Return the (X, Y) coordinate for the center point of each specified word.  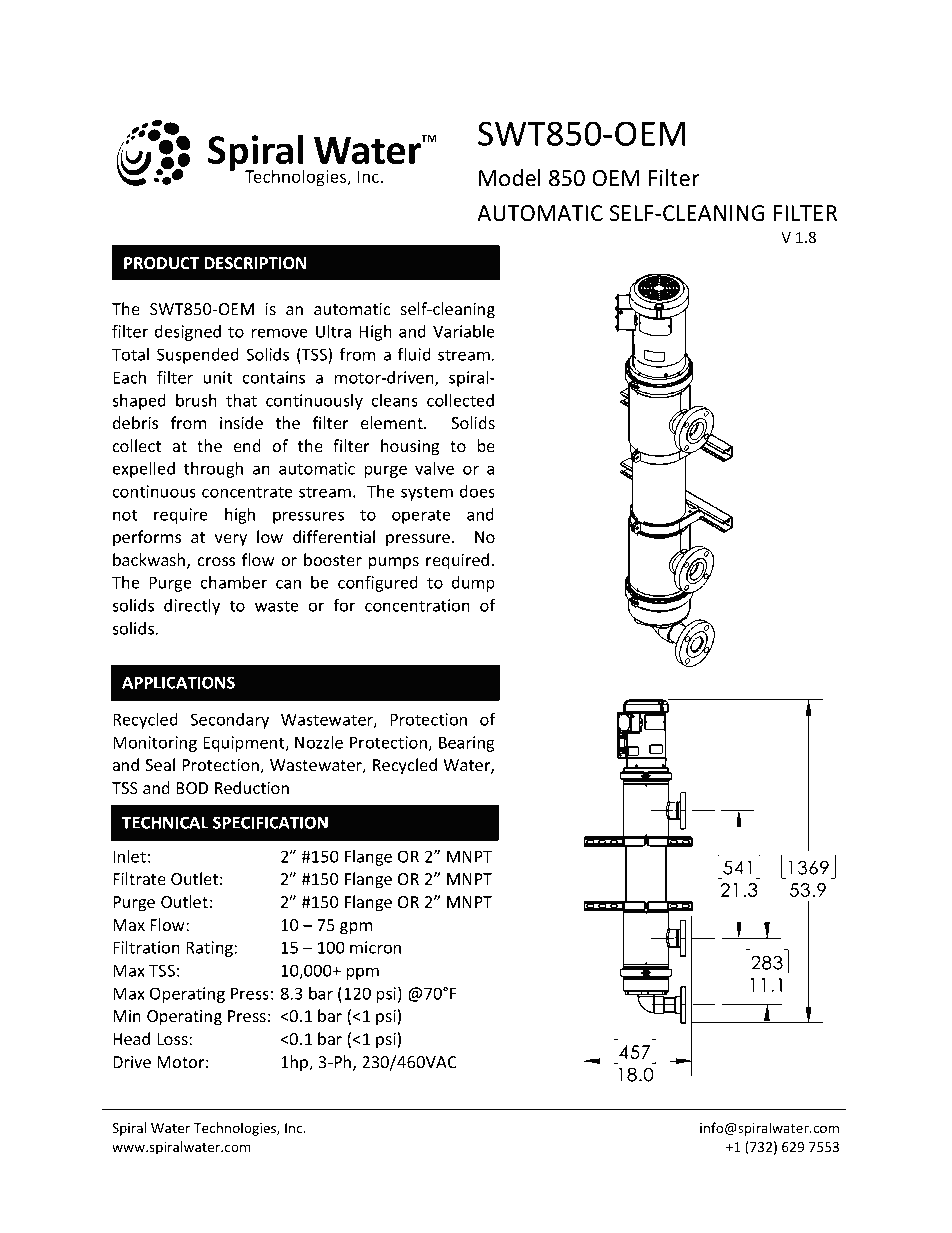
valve (434, 468)
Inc (295, 1128)
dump (473, 584)
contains (274, 377)
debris (135, 422)
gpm (356, 928)
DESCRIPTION (255, 263)
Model (510, 178)
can (288, 584)
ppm (363, 973)
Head (131, 1038)
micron (375, 947)
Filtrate (139, 878)
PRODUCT (161, 263)
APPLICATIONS (178, 682)
